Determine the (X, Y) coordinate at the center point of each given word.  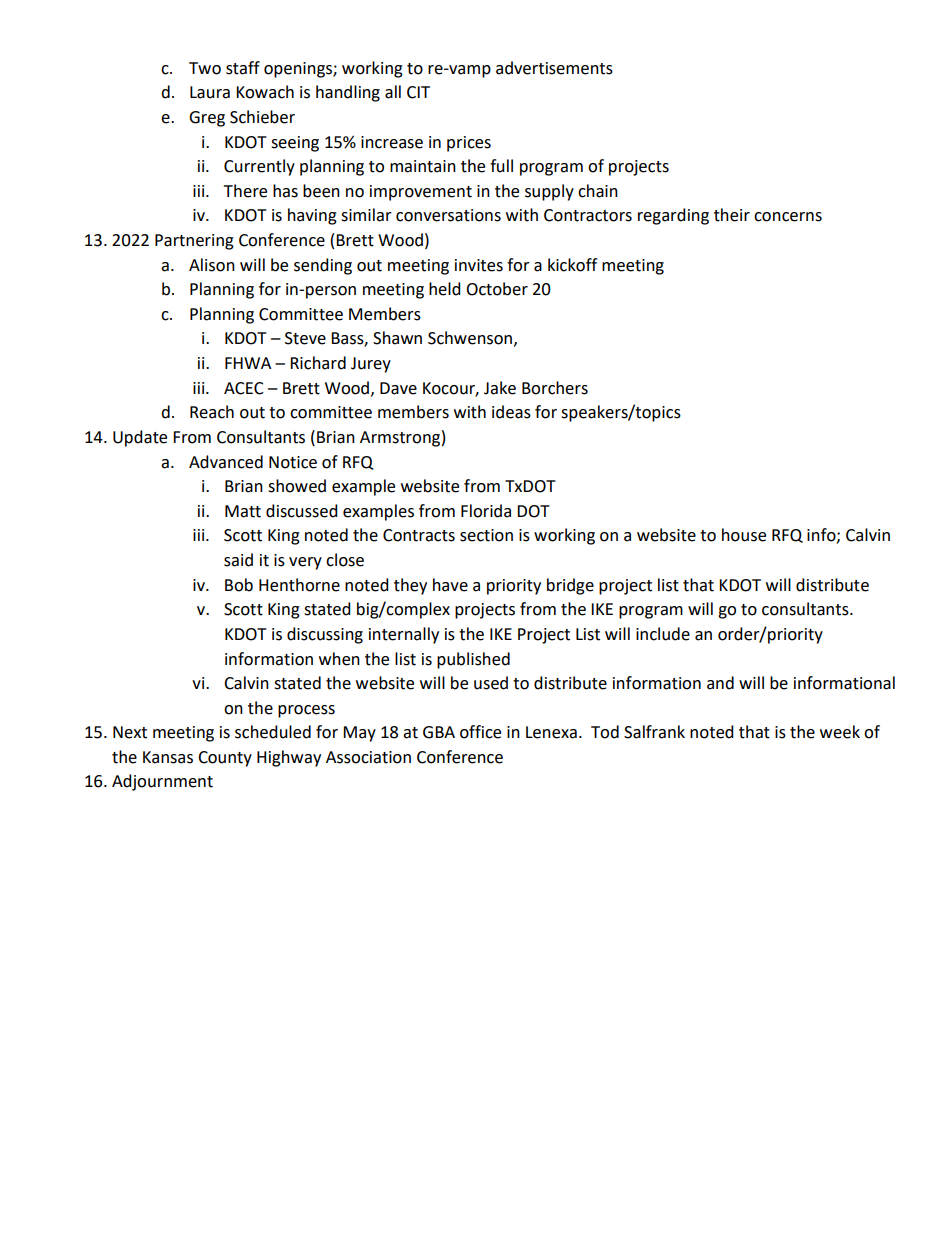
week (840, 732)
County (225, 759)
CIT (418, 92)
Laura (210, 92)
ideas (511, 412)
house (744, 535)
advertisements (554, 68)
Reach (212, 412)
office (480, 732)
